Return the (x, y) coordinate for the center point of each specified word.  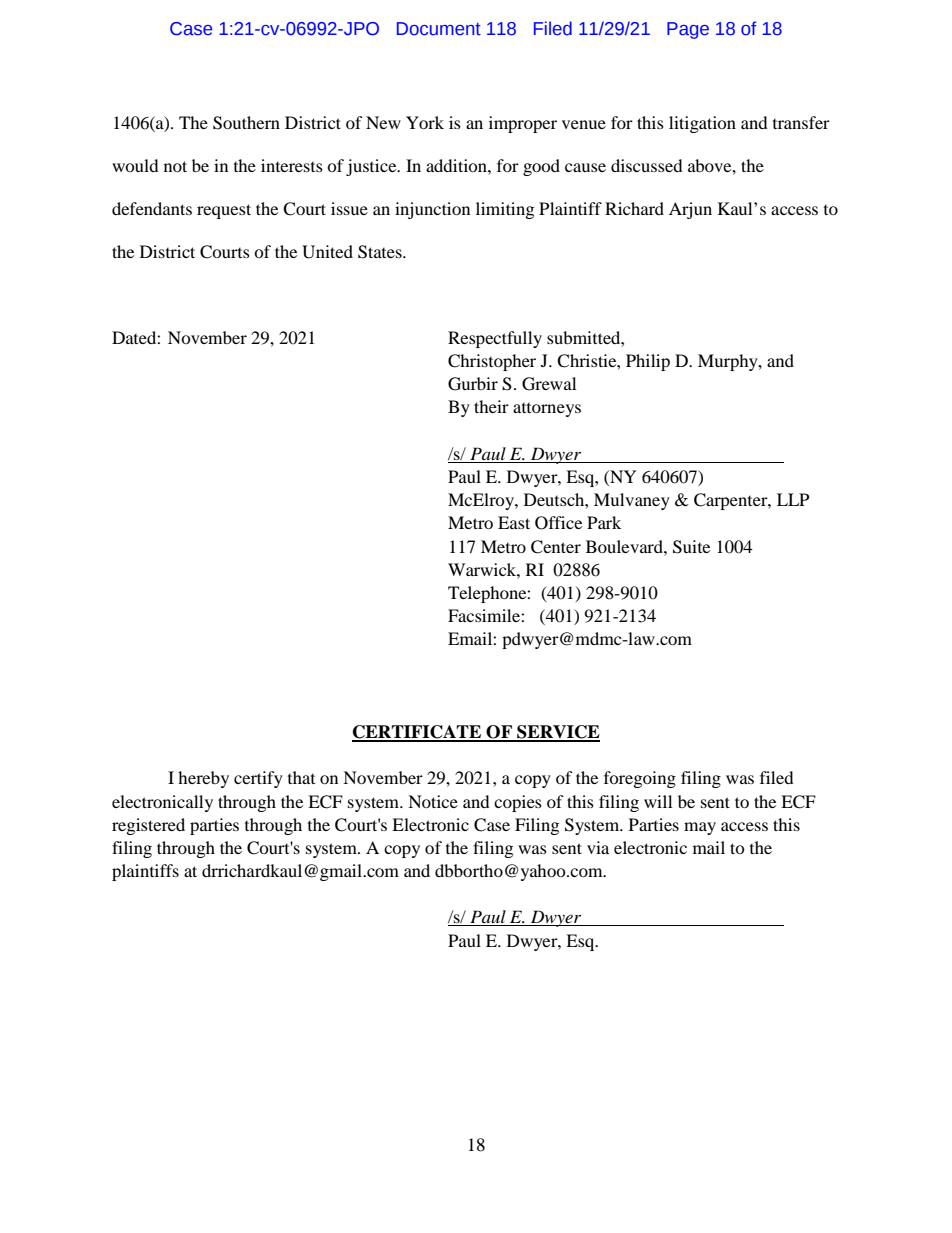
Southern (246, 123)
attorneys (547, 410)
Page (688, 30)
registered (148, 826)
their (491, 406)
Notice (433, 801)
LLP (793, 499)
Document (439, 29)
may (700, 828)
